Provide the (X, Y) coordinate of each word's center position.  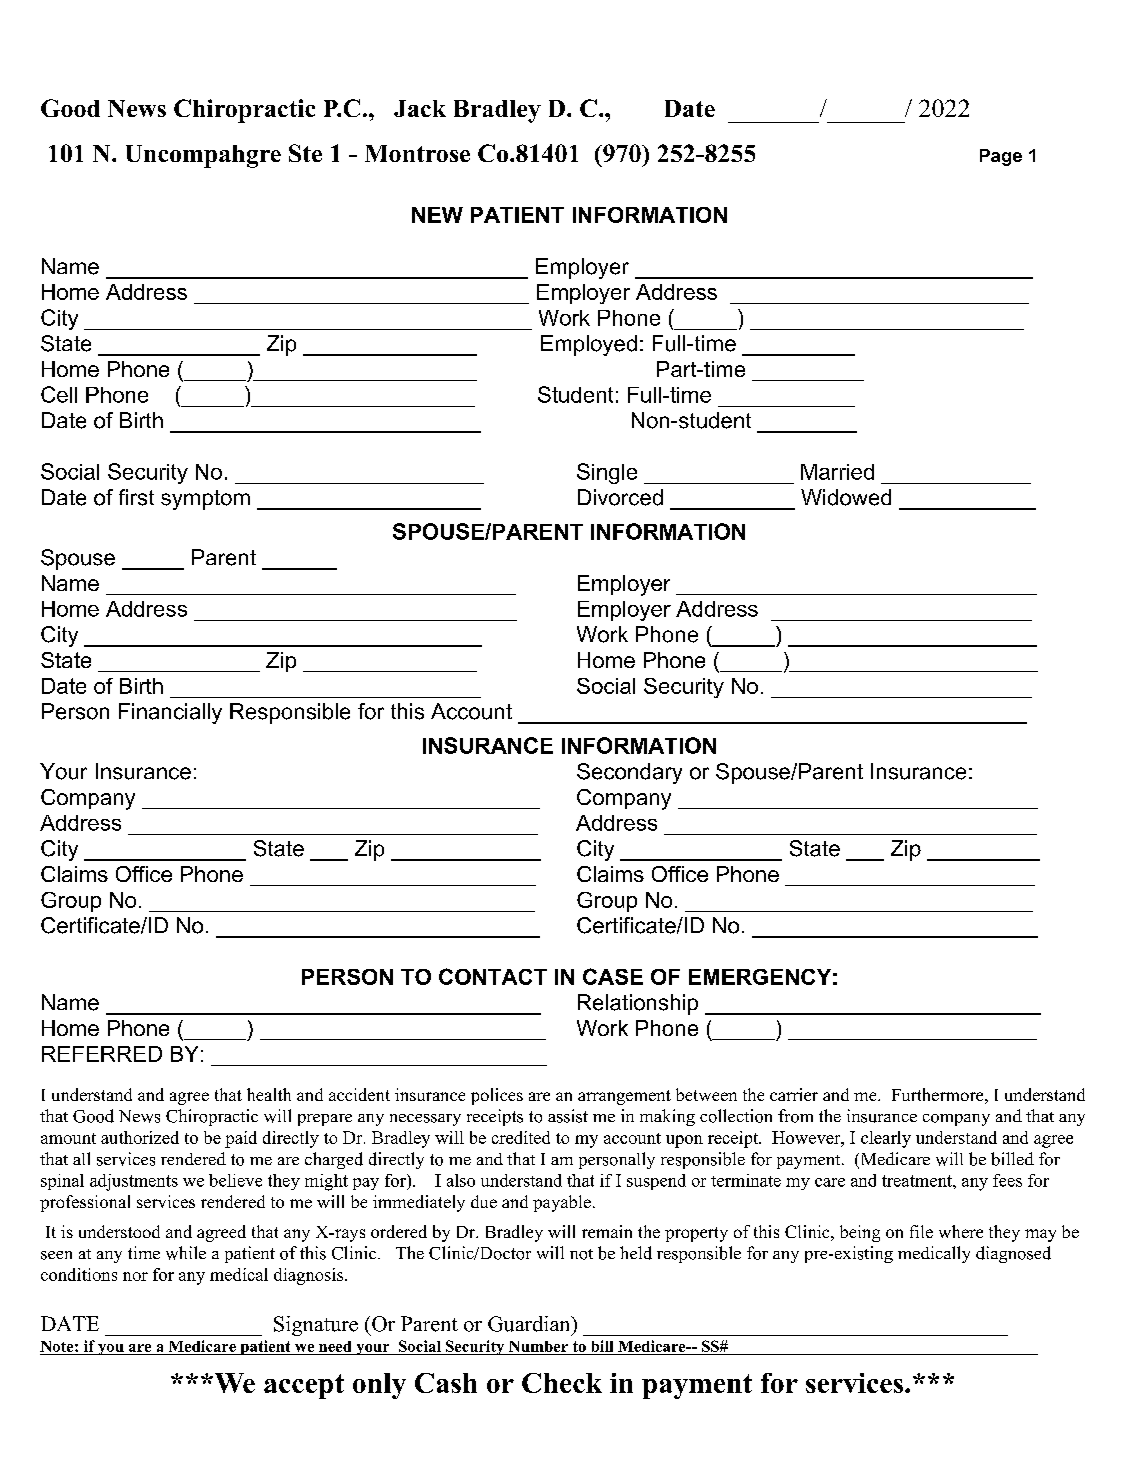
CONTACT (493, 976)
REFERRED (102, 1054)
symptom (205, 500)
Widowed (846, 497)
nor (135, 1276)
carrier (794, 1094)
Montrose (417, 153)
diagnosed (1013, 1254)
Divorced (620, 497)
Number (538, 1348)
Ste (305, 153)
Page (1001, 157)
